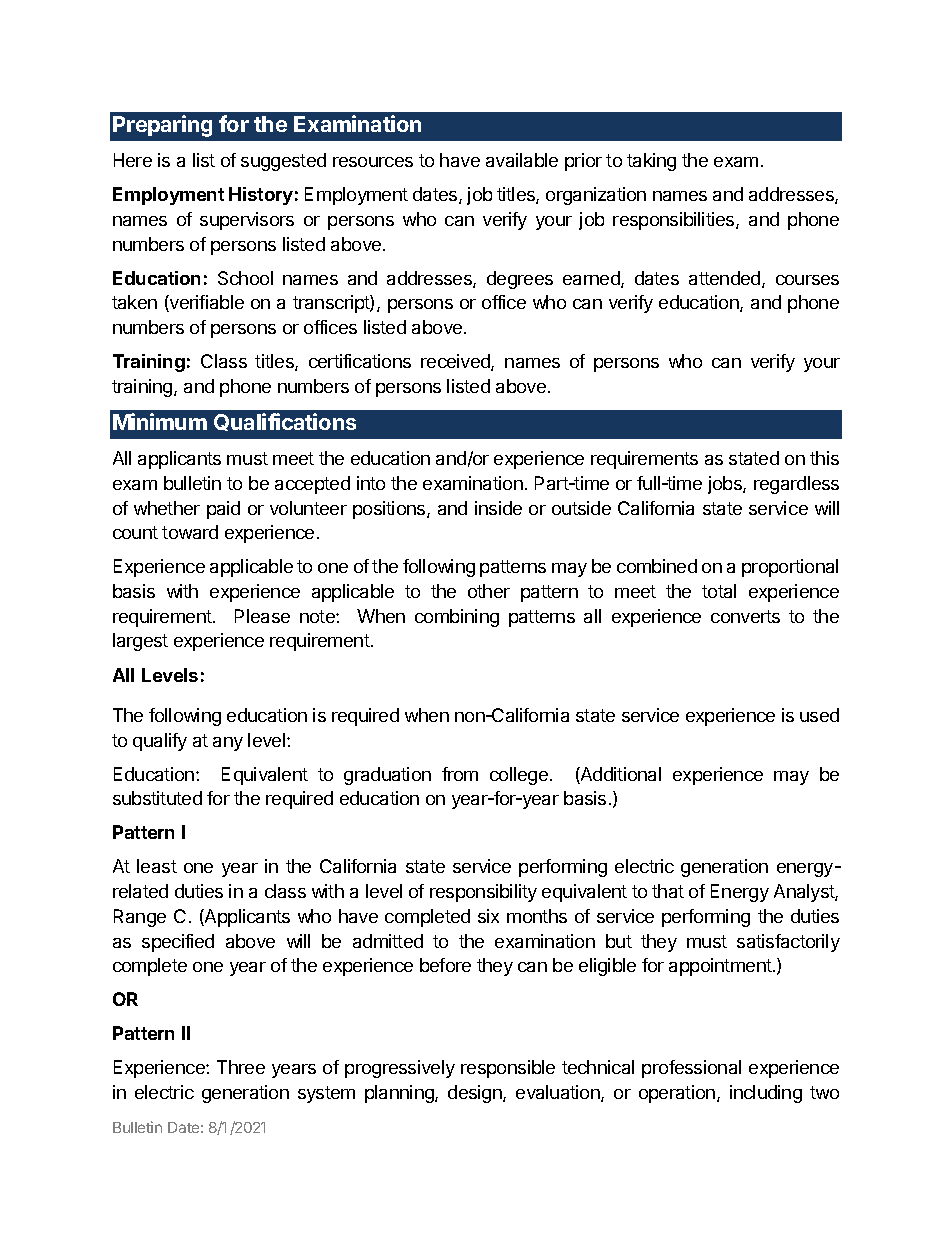 This screenshot has width=952, height=1233. Describe the element at coordinates (651, 162) in the screenshot. I see `taking` at that location.
